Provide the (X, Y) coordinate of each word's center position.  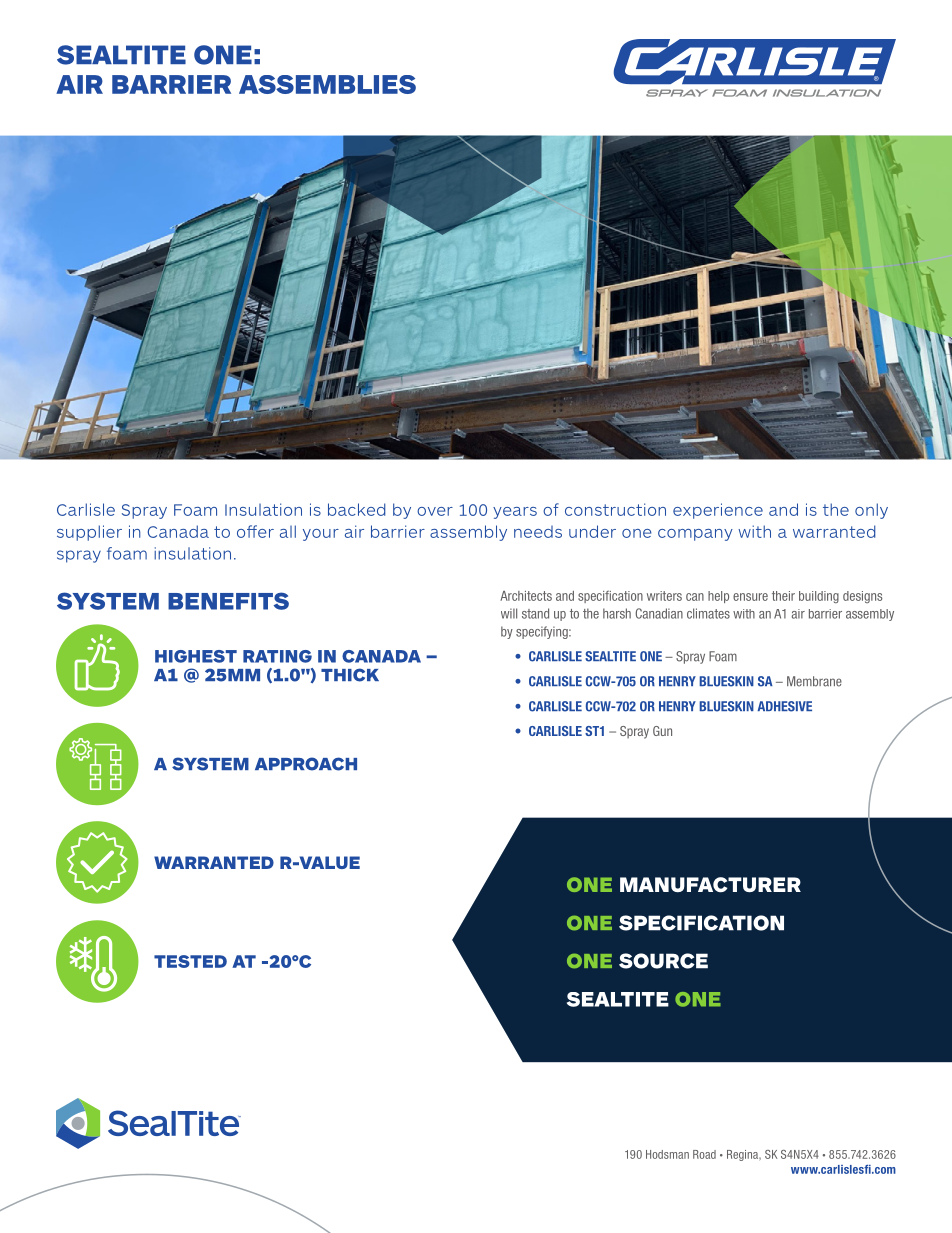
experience (718, 511)
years (515, 513)
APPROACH (306, 764)
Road (704, 1154)
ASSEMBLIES (327, 84)
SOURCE (663, 961)
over (435, 511)
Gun (662, 731)
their (783, 596)
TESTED (190, 961)
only (871, 511)
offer (255, 531)
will (509, 613)
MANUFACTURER (710, 885)
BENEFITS (228, 601)
